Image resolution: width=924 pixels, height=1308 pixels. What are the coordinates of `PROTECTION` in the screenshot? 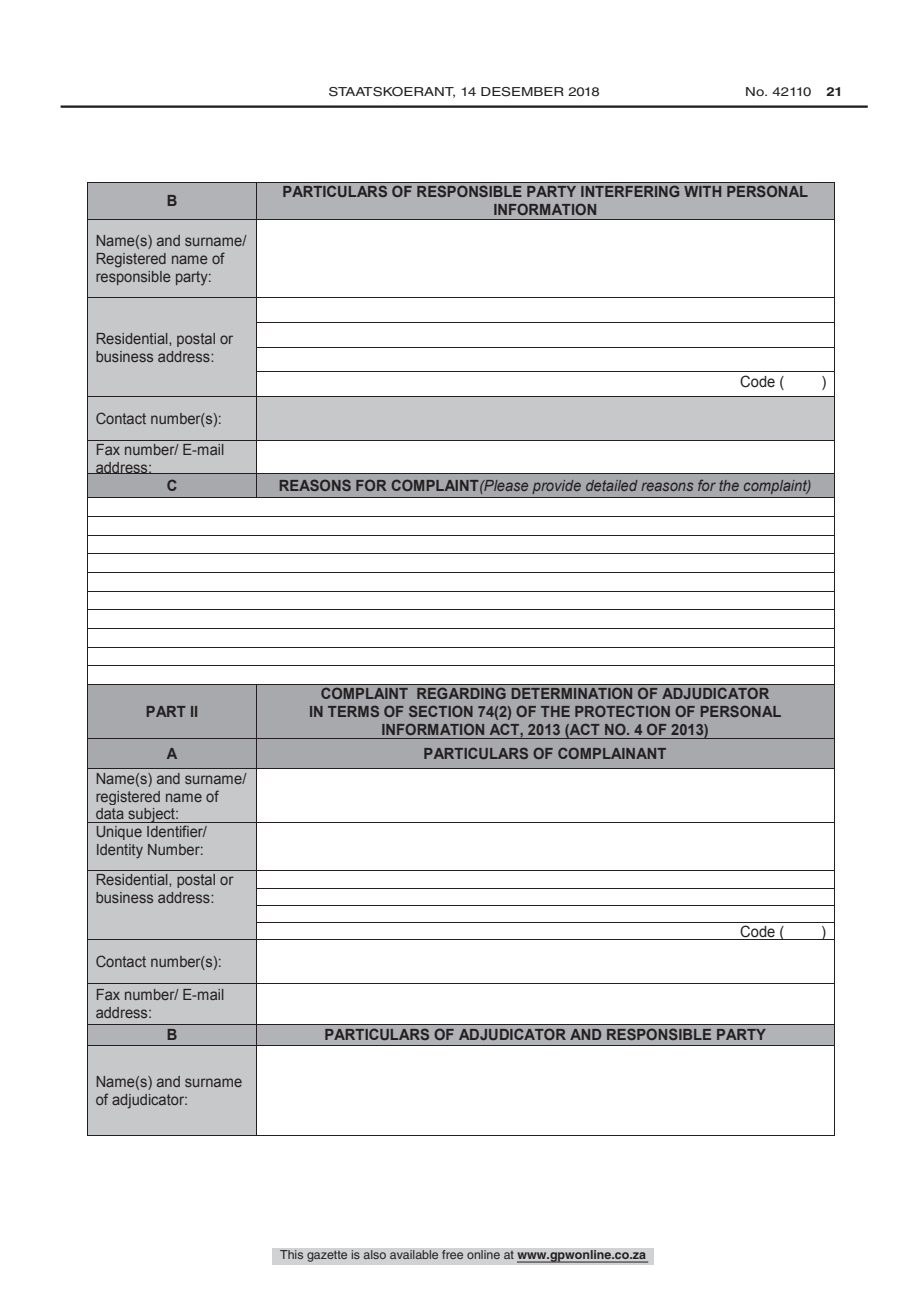 It's located at (622, 711).
